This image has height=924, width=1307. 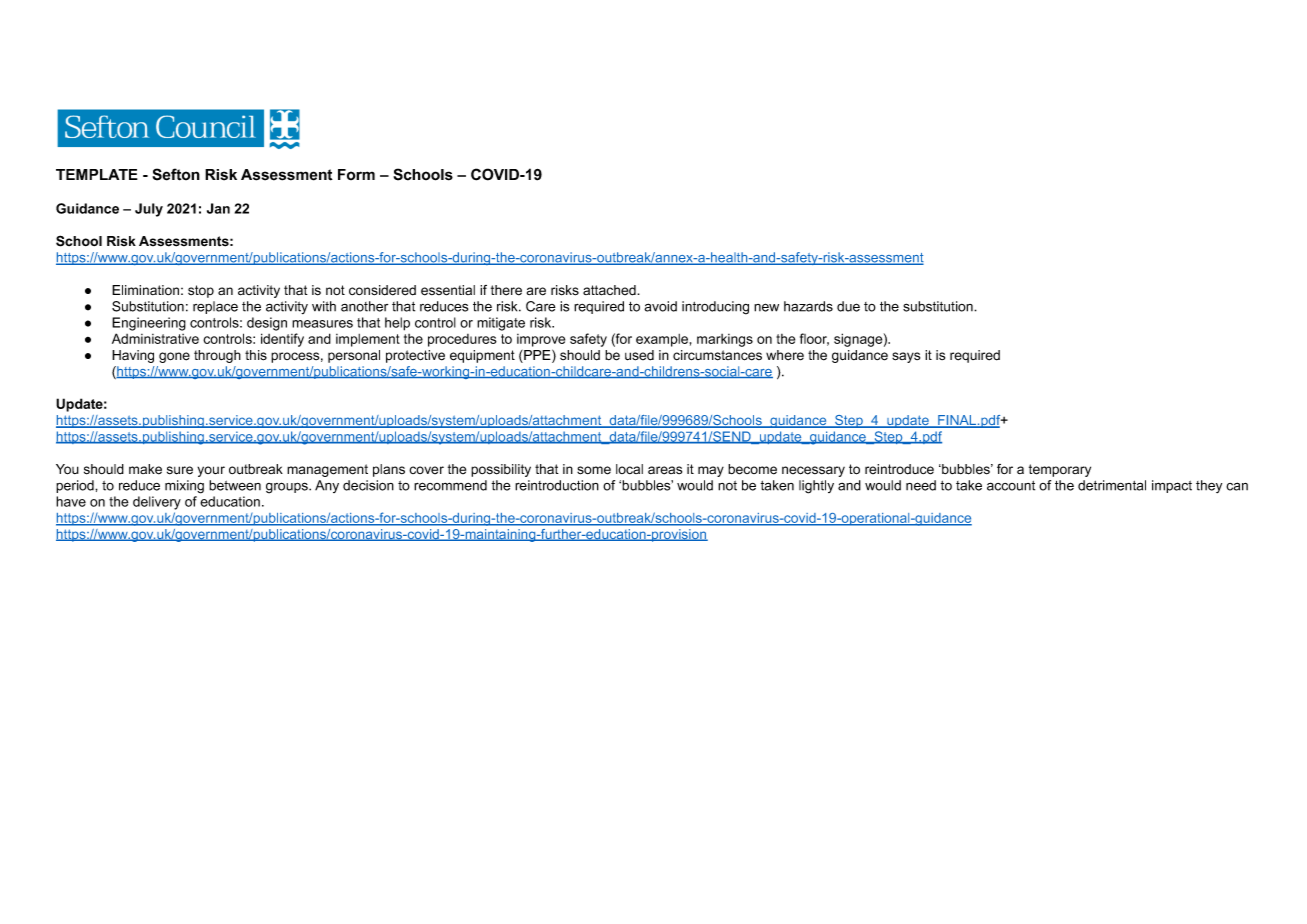 I want to click on TEMPLATE, so click(x=97, y=174).
